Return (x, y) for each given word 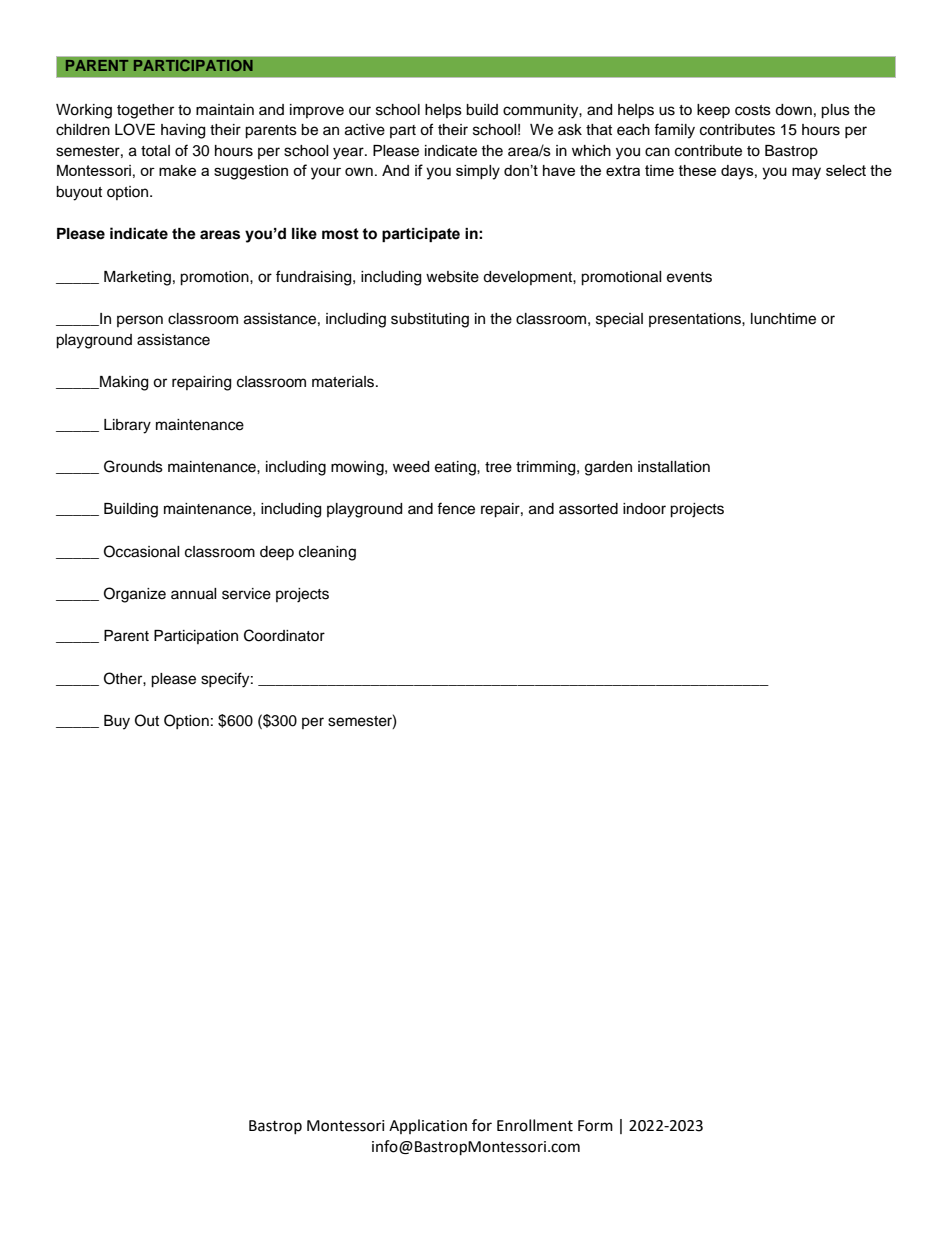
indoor (644, 509)
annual (194, 594)
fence (456, 508)
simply (478, 172)
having (183, 131)
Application (428, 1126)
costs (753, 110)
